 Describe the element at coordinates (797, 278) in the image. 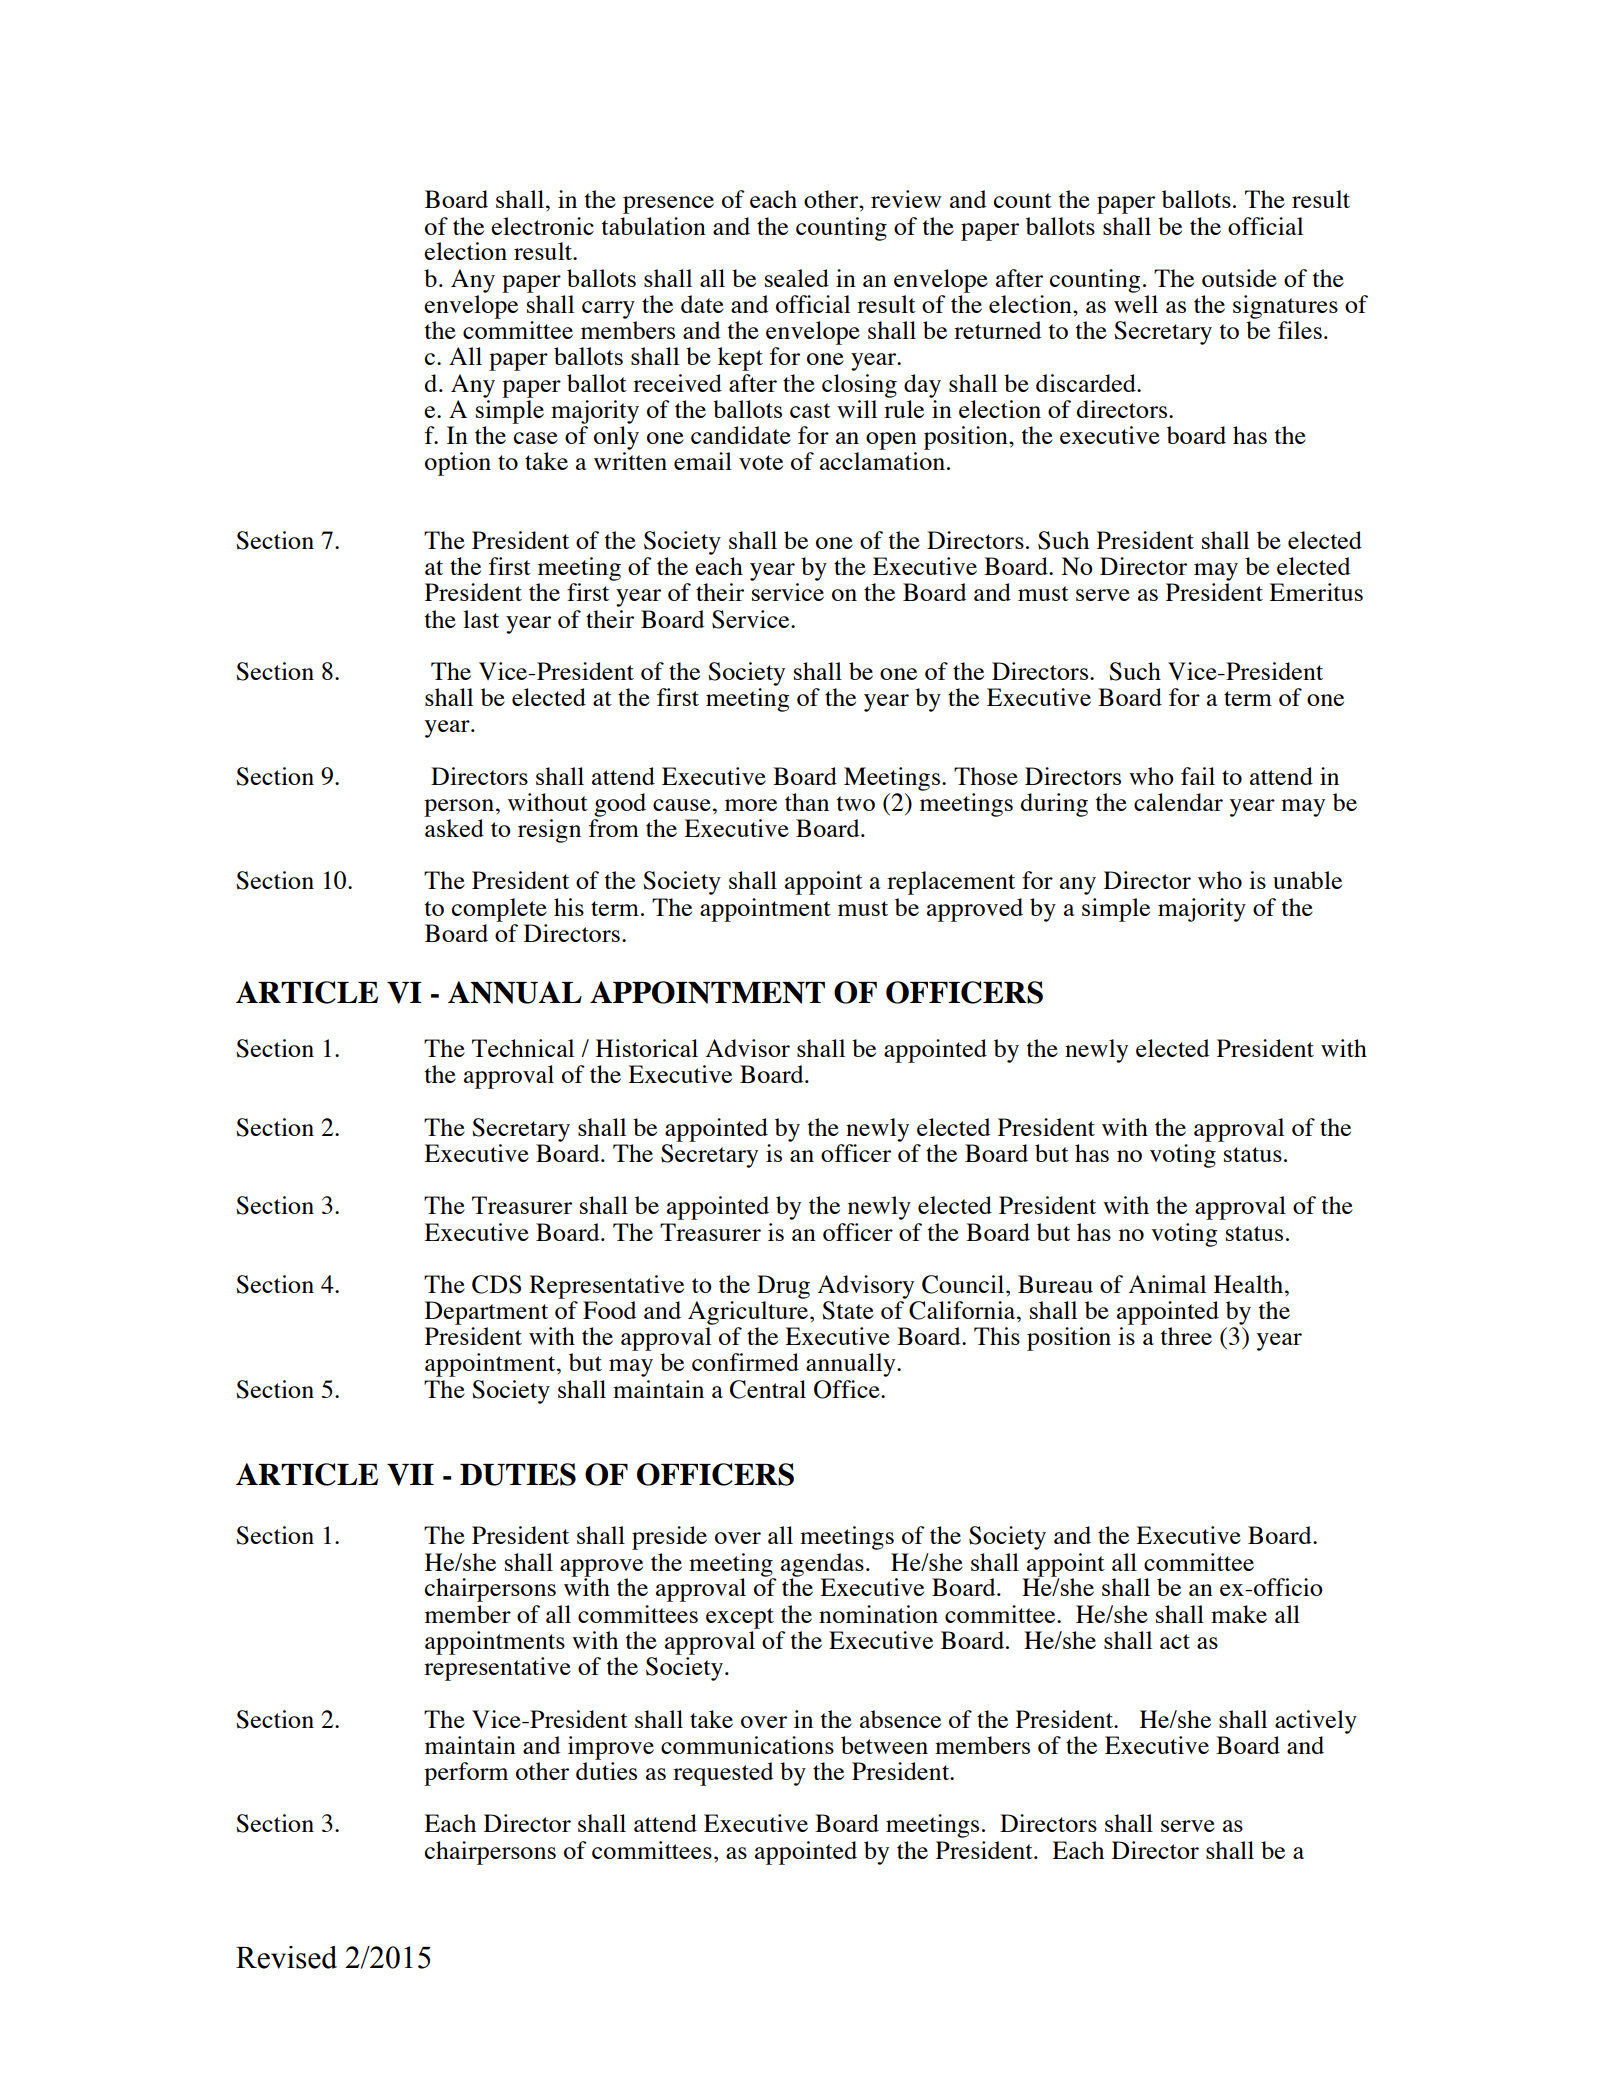

I see `sealed` at that location.
